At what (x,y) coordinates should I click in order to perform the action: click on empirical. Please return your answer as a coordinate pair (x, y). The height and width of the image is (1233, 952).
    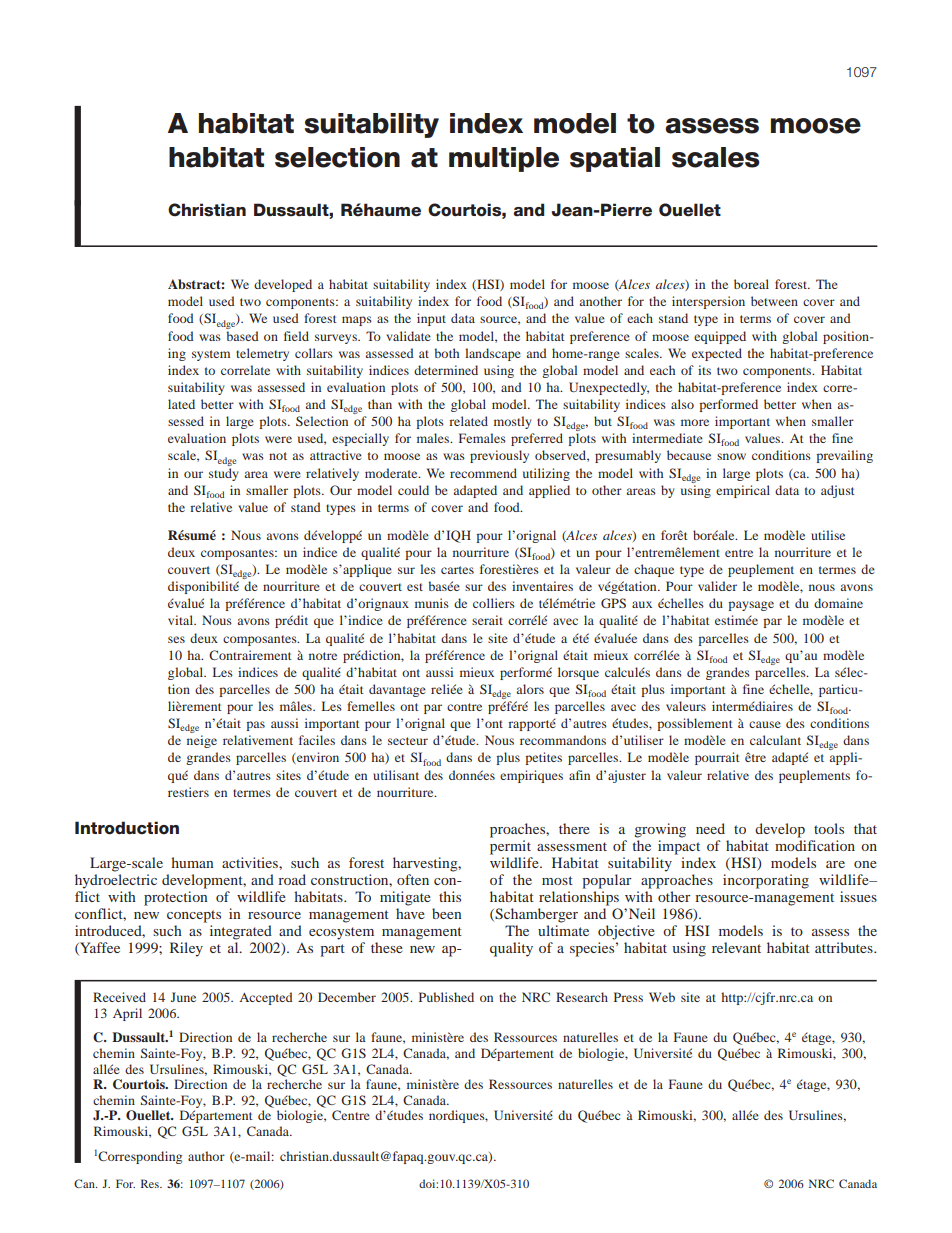
    Looking at the image, I should click on (743, 491).
